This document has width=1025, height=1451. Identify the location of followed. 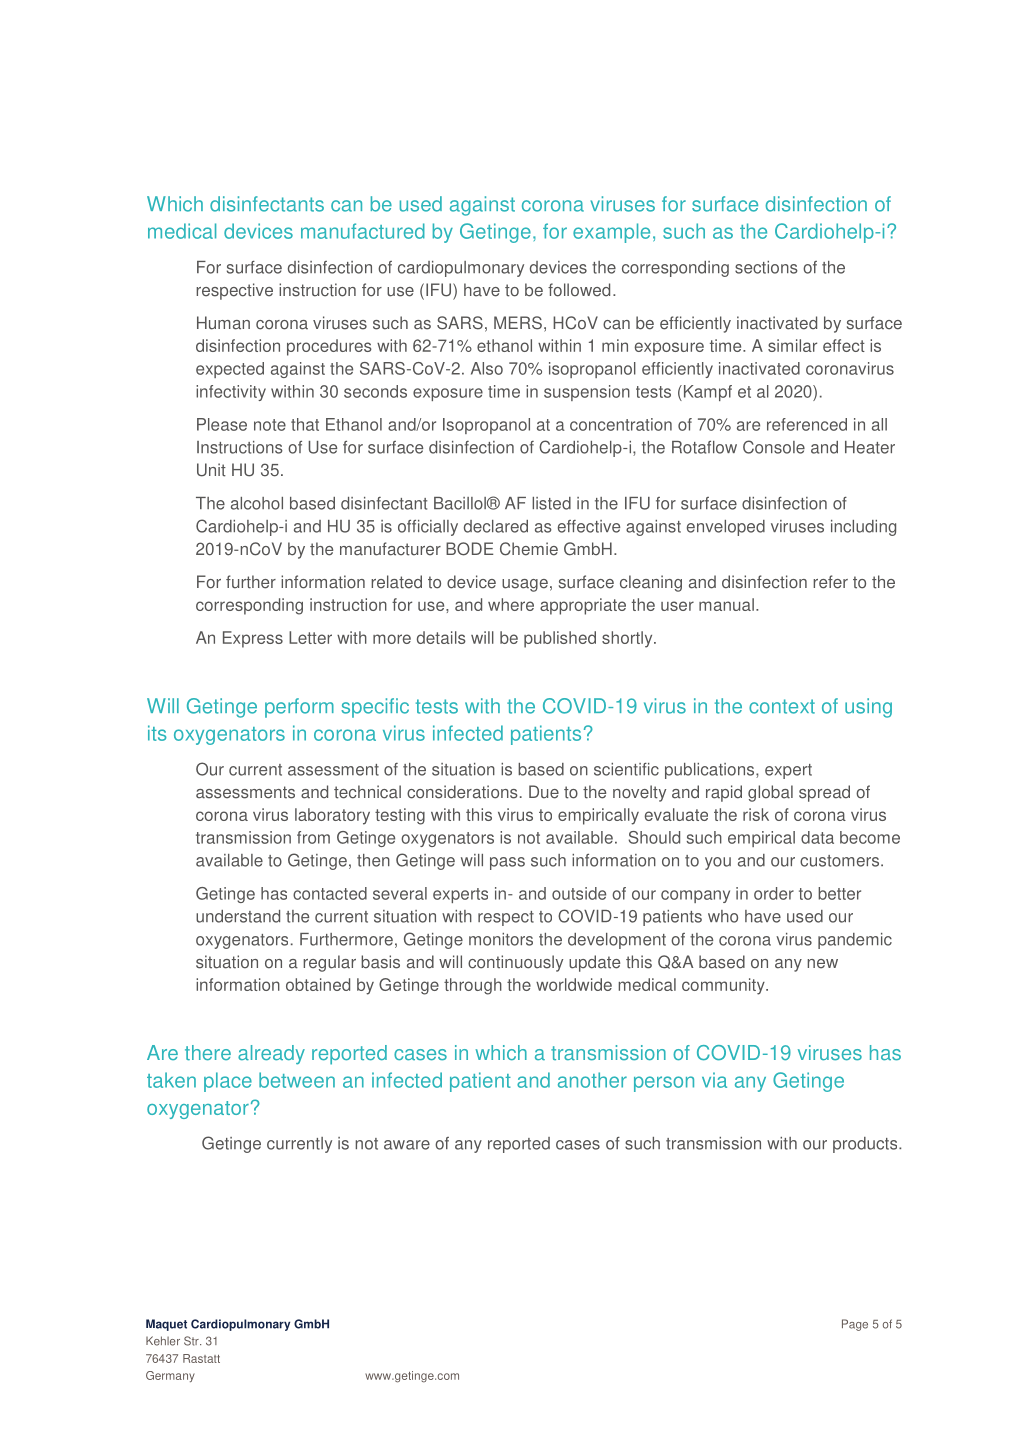
(579, 290).
